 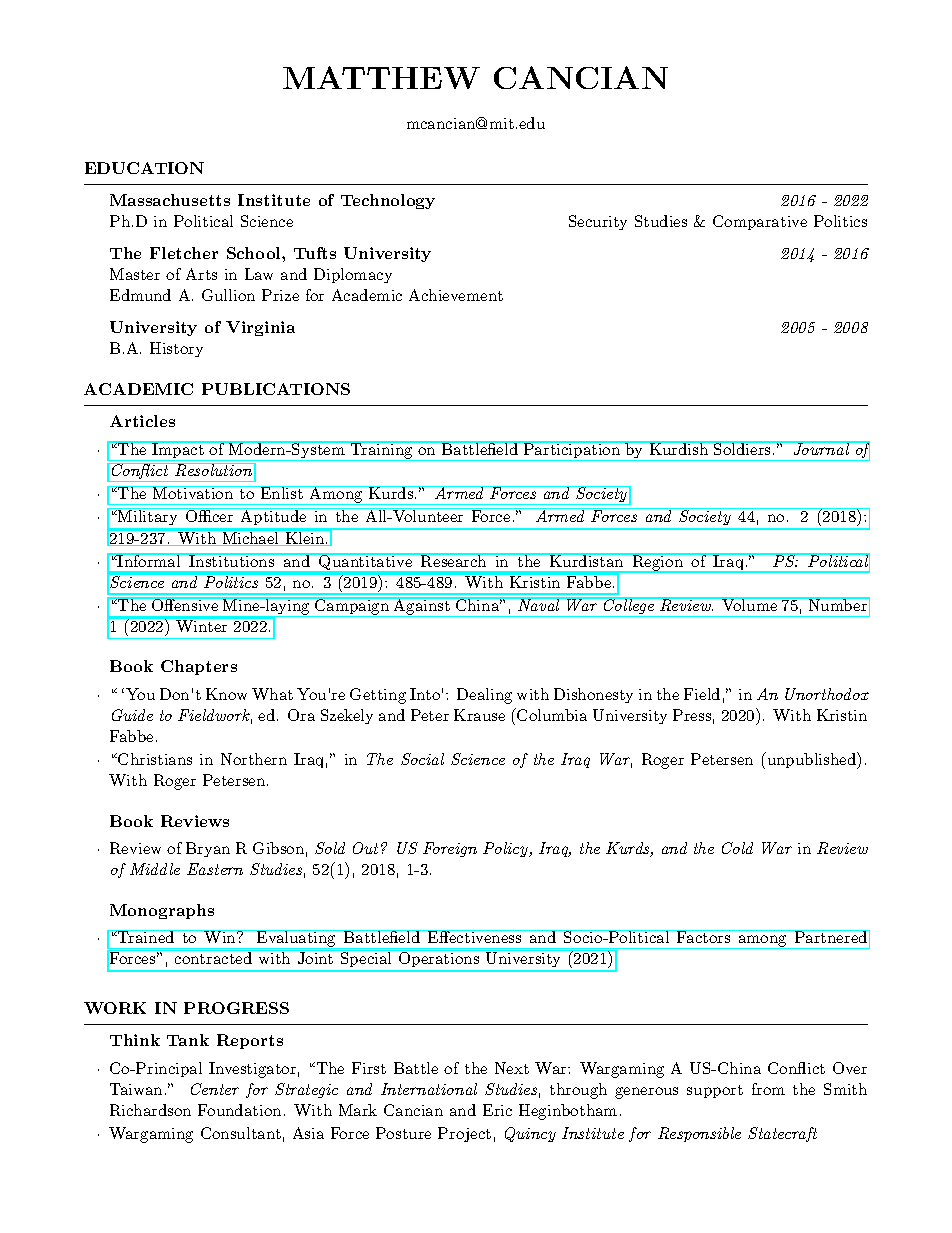 I want to click on Bryan, so click(x=208, y=849).
